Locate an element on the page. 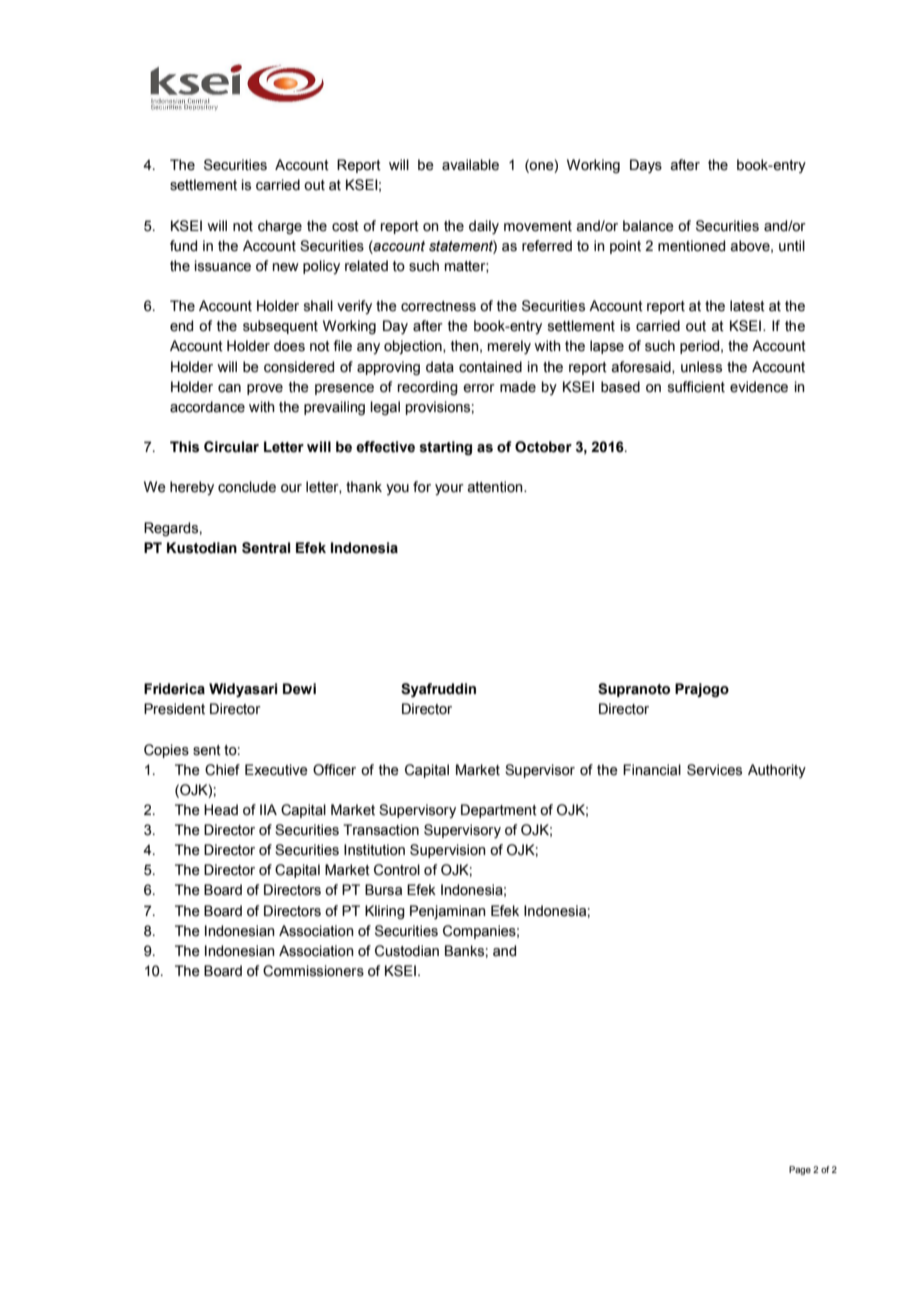 The image size is (924, 1308). Supervision is located at coordinates (448, 851).
